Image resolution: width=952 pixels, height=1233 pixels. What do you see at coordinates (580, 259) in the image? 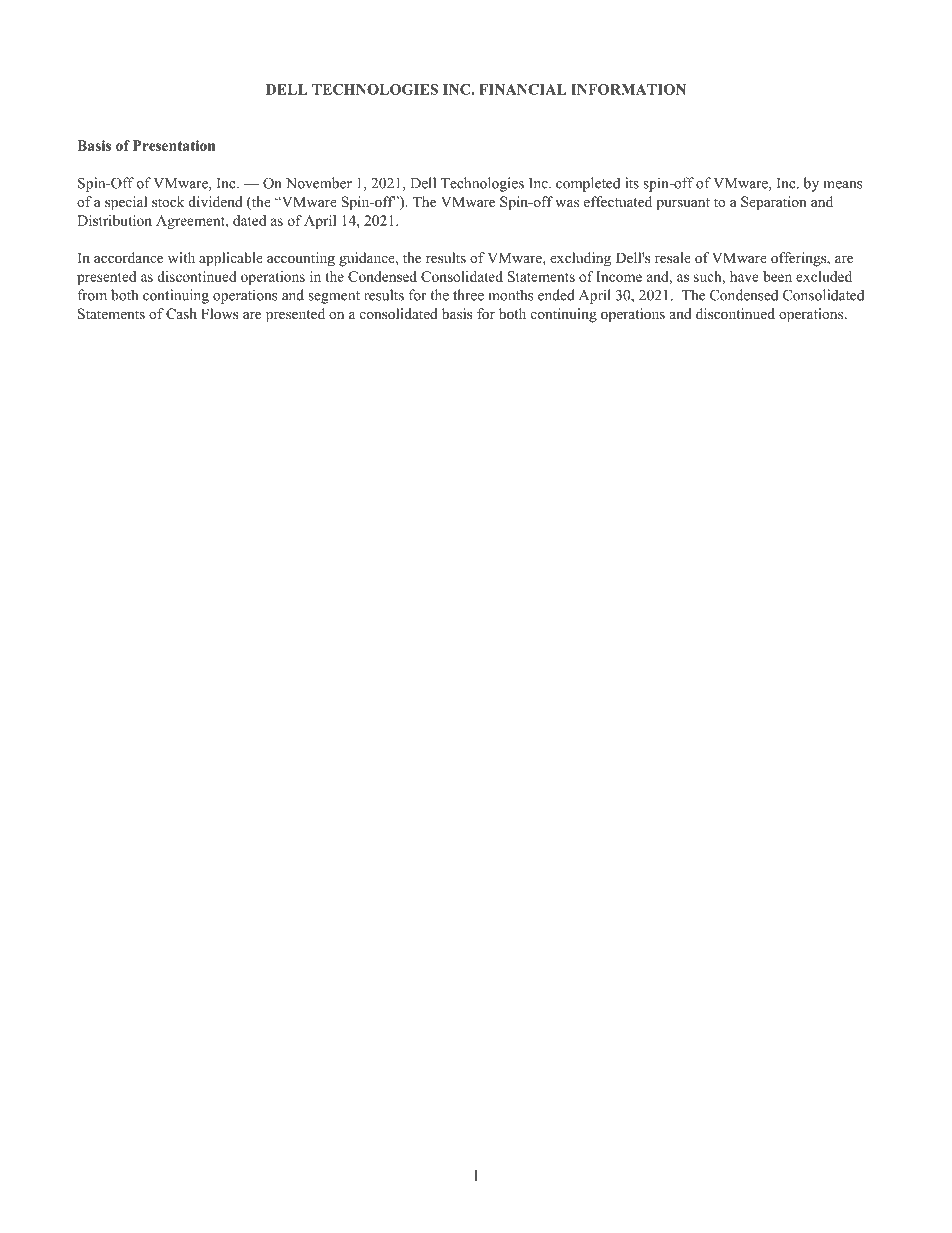
I see `excluding` at bounding box center [580, 259].
